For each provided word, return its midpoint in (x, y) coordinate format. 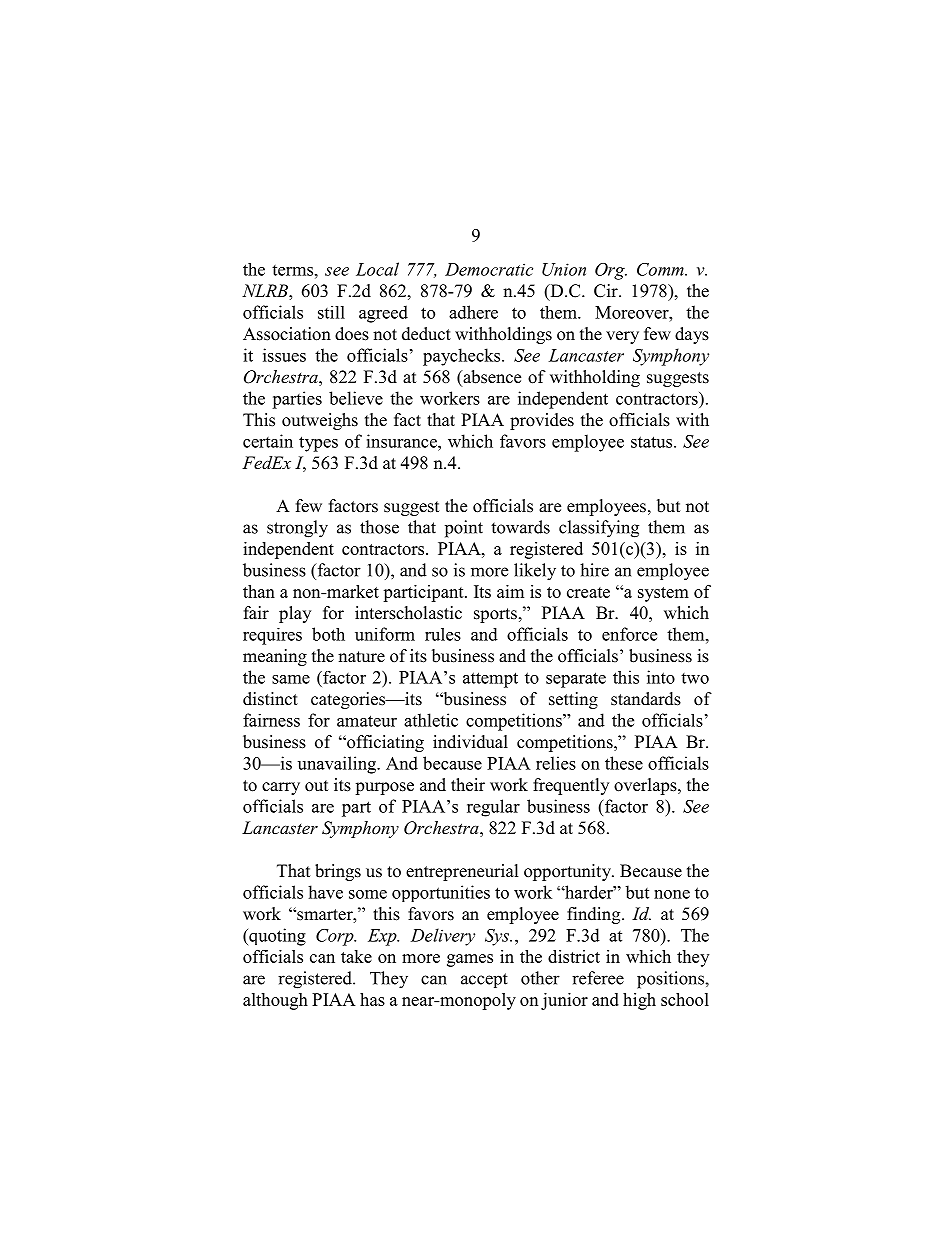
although (275, 1001)
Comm (661, 269)
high (639, 1001)
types (318, 444)
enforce (629, 634)
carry (281, 788)
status (653, 442)
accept (484, 980)
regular (493, 808)
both (328, 634)
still (331, 312)
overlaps (646, 786)
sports (495, 615)
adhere (473, 312)
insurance (402, 441)
